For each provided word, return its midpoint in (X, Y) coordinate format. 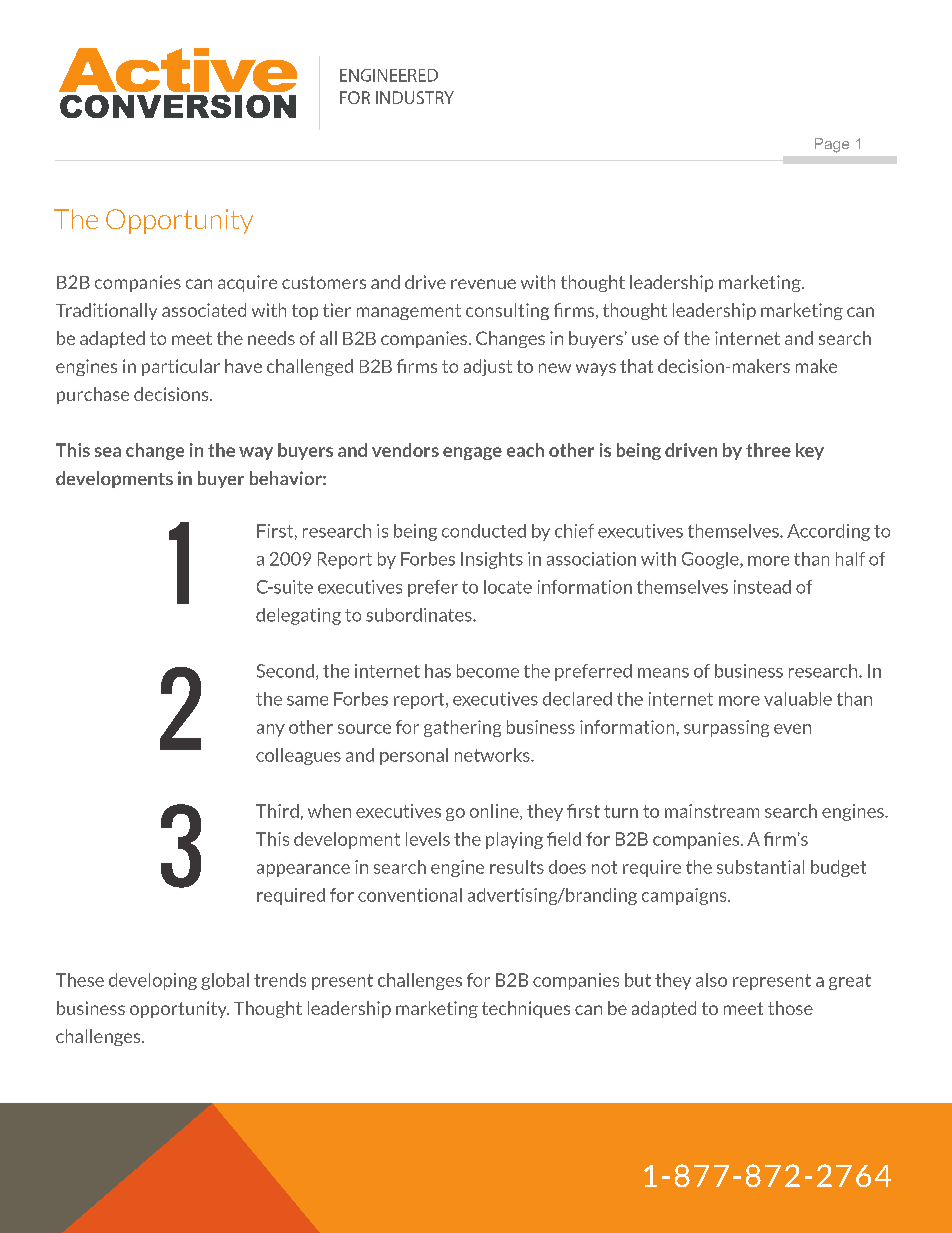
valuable (798, 699)
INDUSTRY (415, 97)
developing (153, 981)
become (488, 671)
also (711, 980)
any (271, 730)
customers (324, 282)
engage (472, 453)
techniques (526, 1009)
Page (832, 145)
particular (181, 367)
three (768, 450)
